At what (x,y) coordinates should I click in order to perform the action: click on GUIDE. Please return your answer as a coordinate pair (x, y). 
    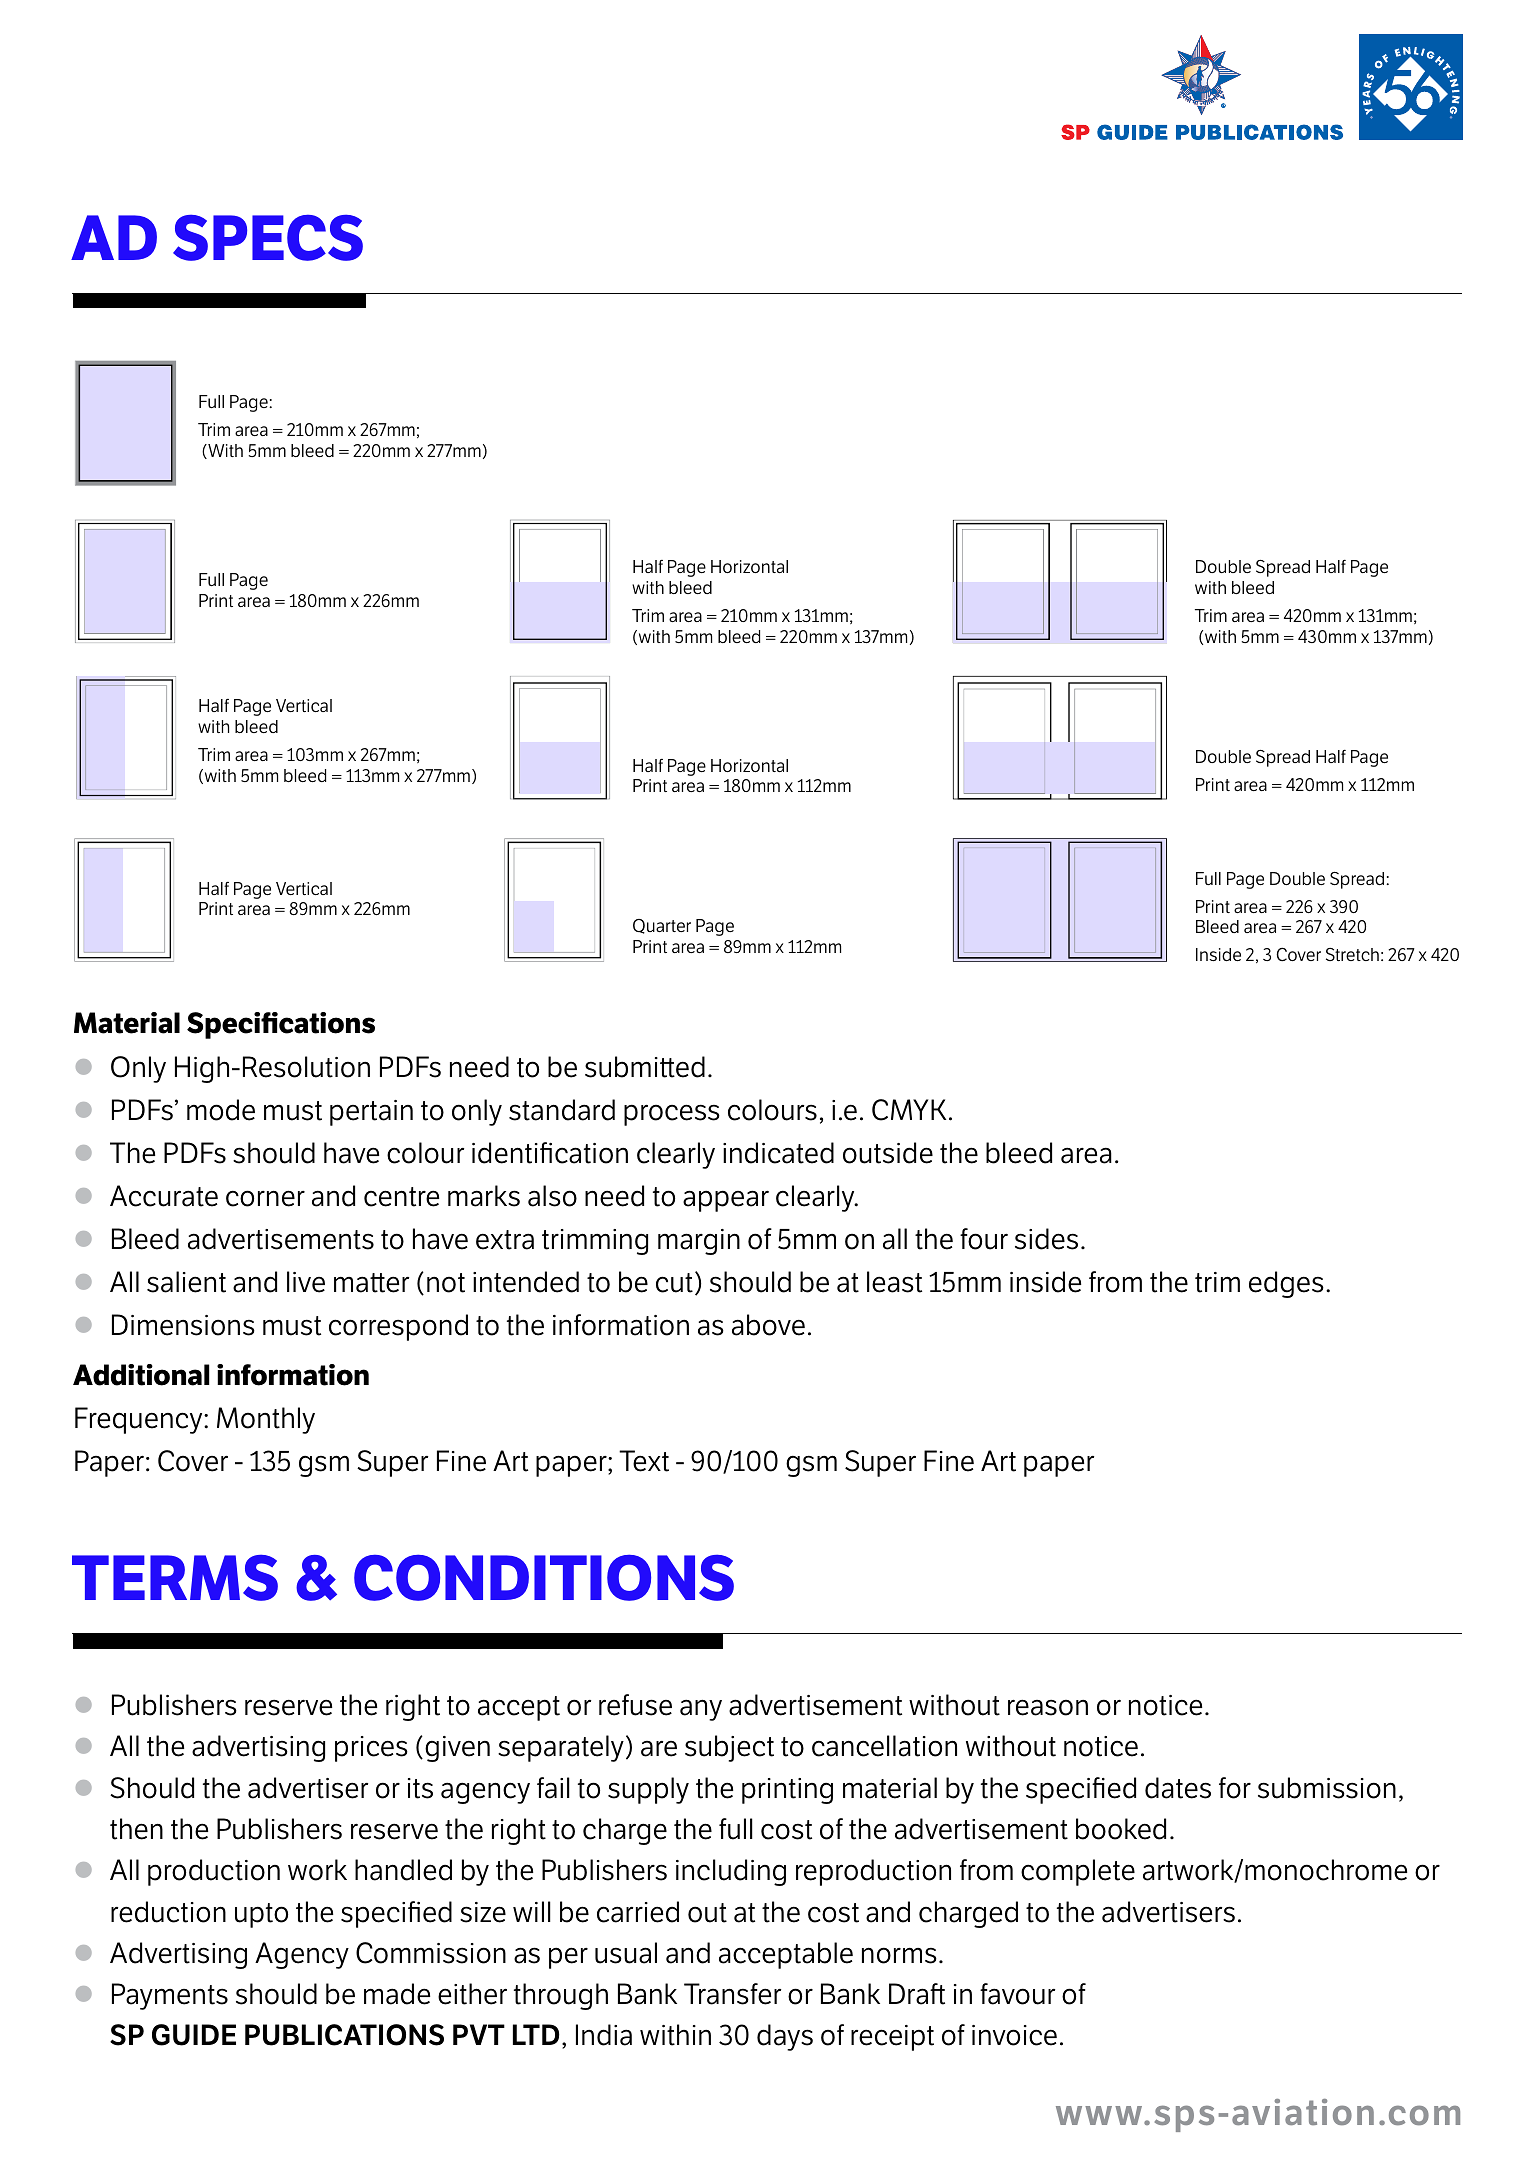
    Looking at the image, I should click on (194, 2035).
